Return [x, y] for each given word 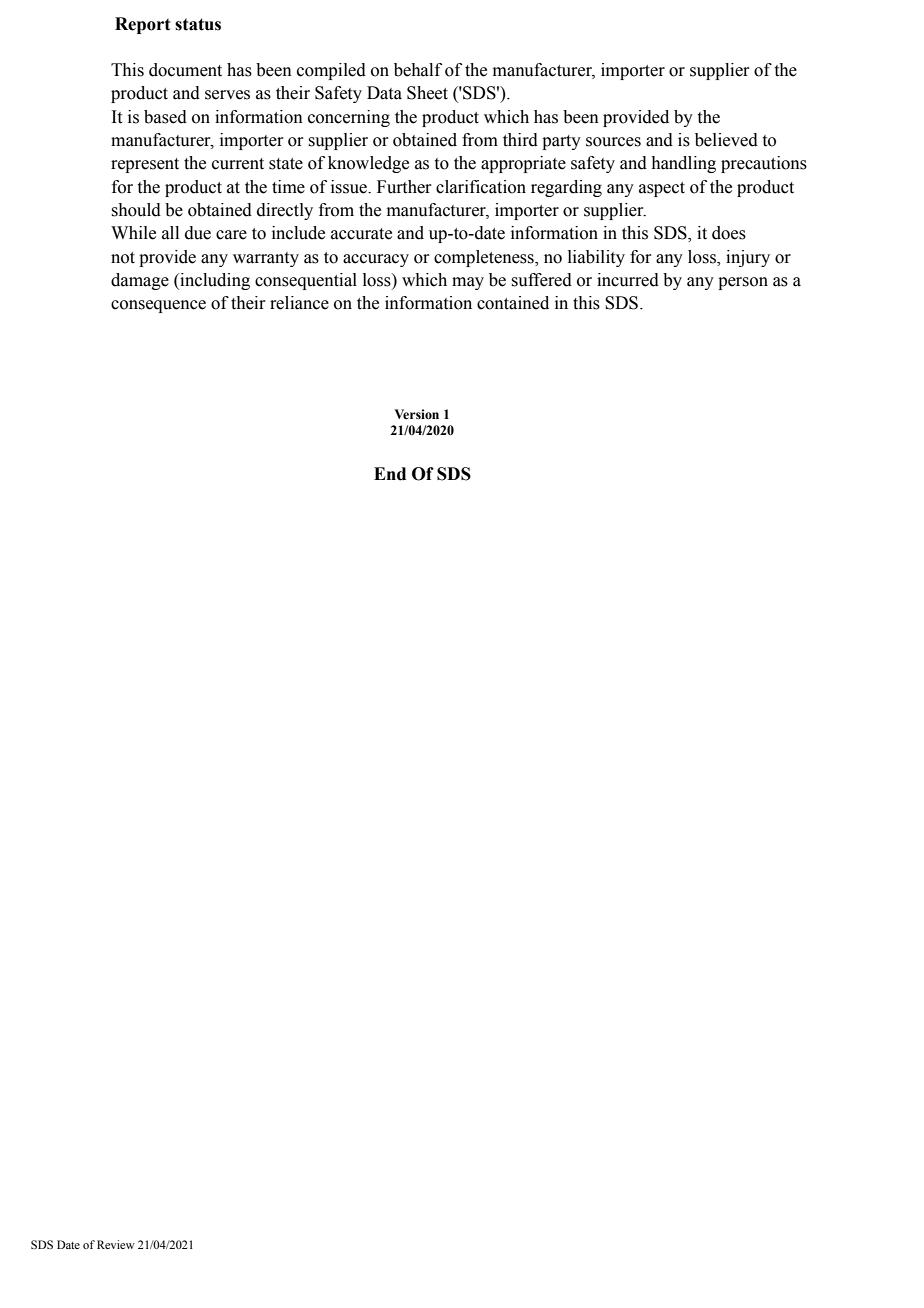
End [390, 474]
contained [513, 303]
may [468, 283]
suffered [541, 280]
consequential [306, 281]
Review [116, 1244]
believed [726, 140]
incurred [628, 280]
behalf [418, 70]
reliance [299, 303]
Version [416, 414]
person [743, 283]
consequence [158, 306]
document [185, 70]
